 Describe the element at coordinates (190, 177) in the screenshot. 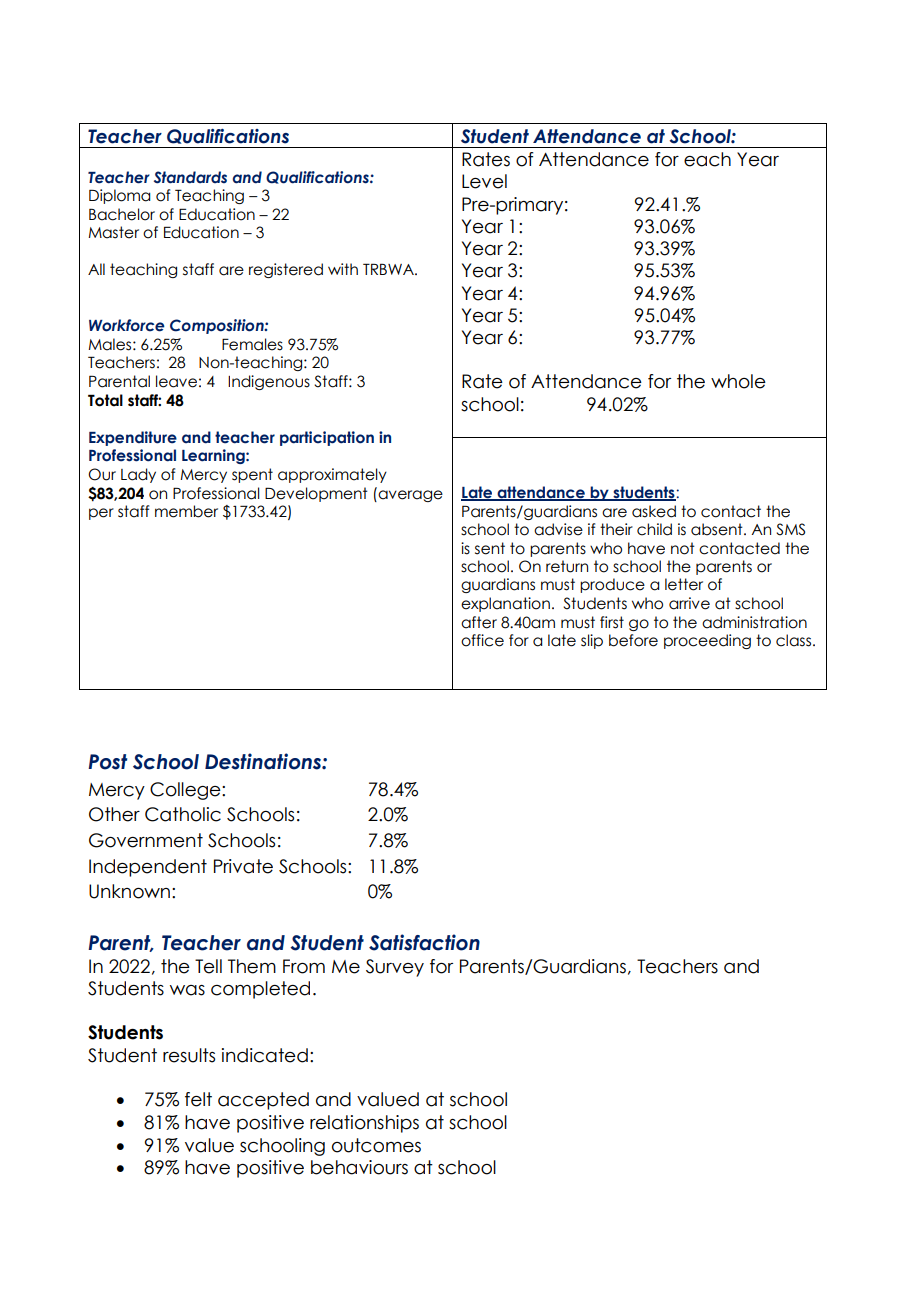

I see `Standards` at that location.
